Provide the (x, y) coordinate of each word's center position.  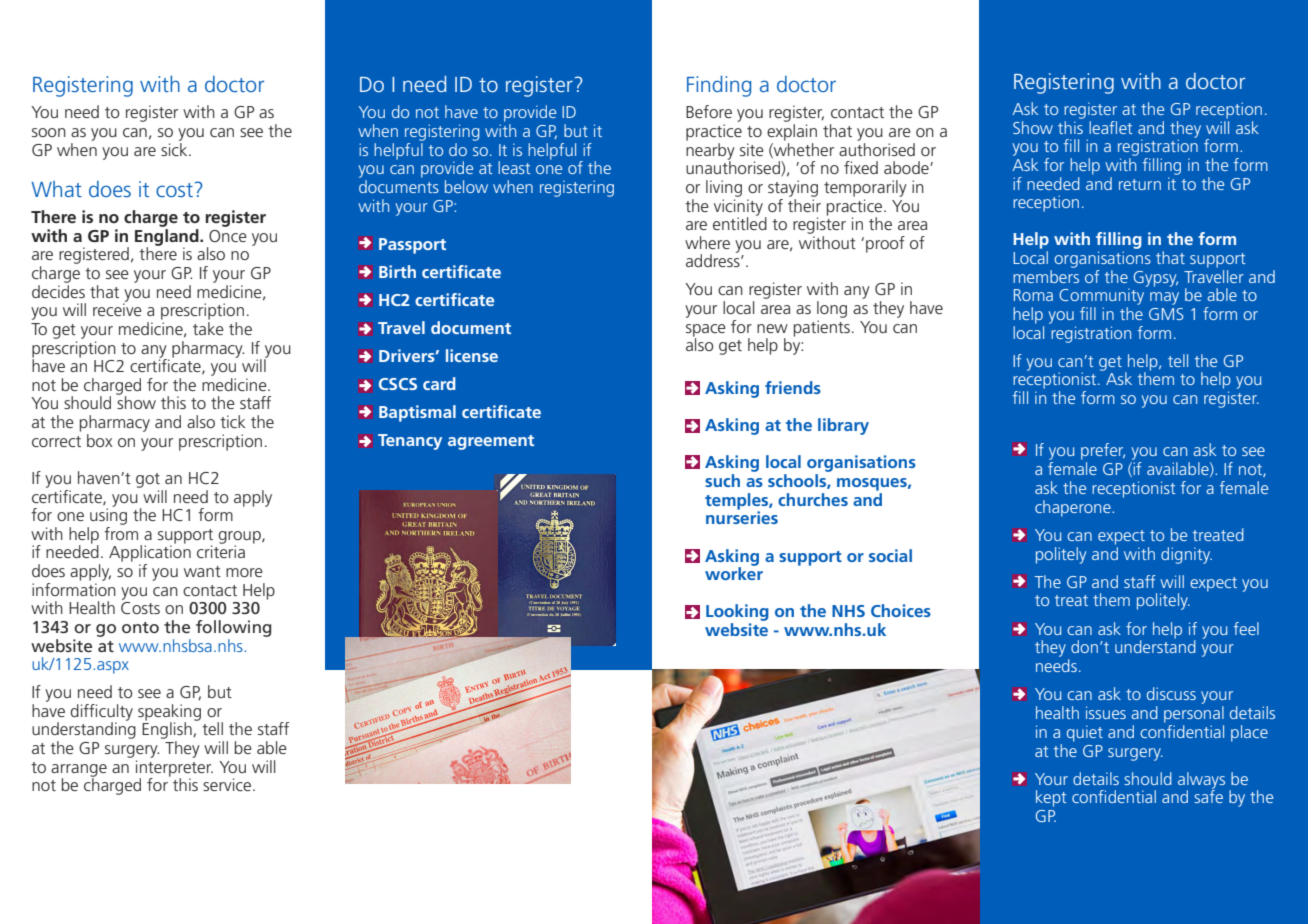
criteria (221, 551)
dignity (1186, 555)
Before (709, 111)
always (1201, 781)
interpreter (174, 769)
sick (175, 148)
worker (734, 572)
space (706, 331)
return (1140, 184)
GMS (1166, 314)
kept (1051, 798)
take (208, 328)
